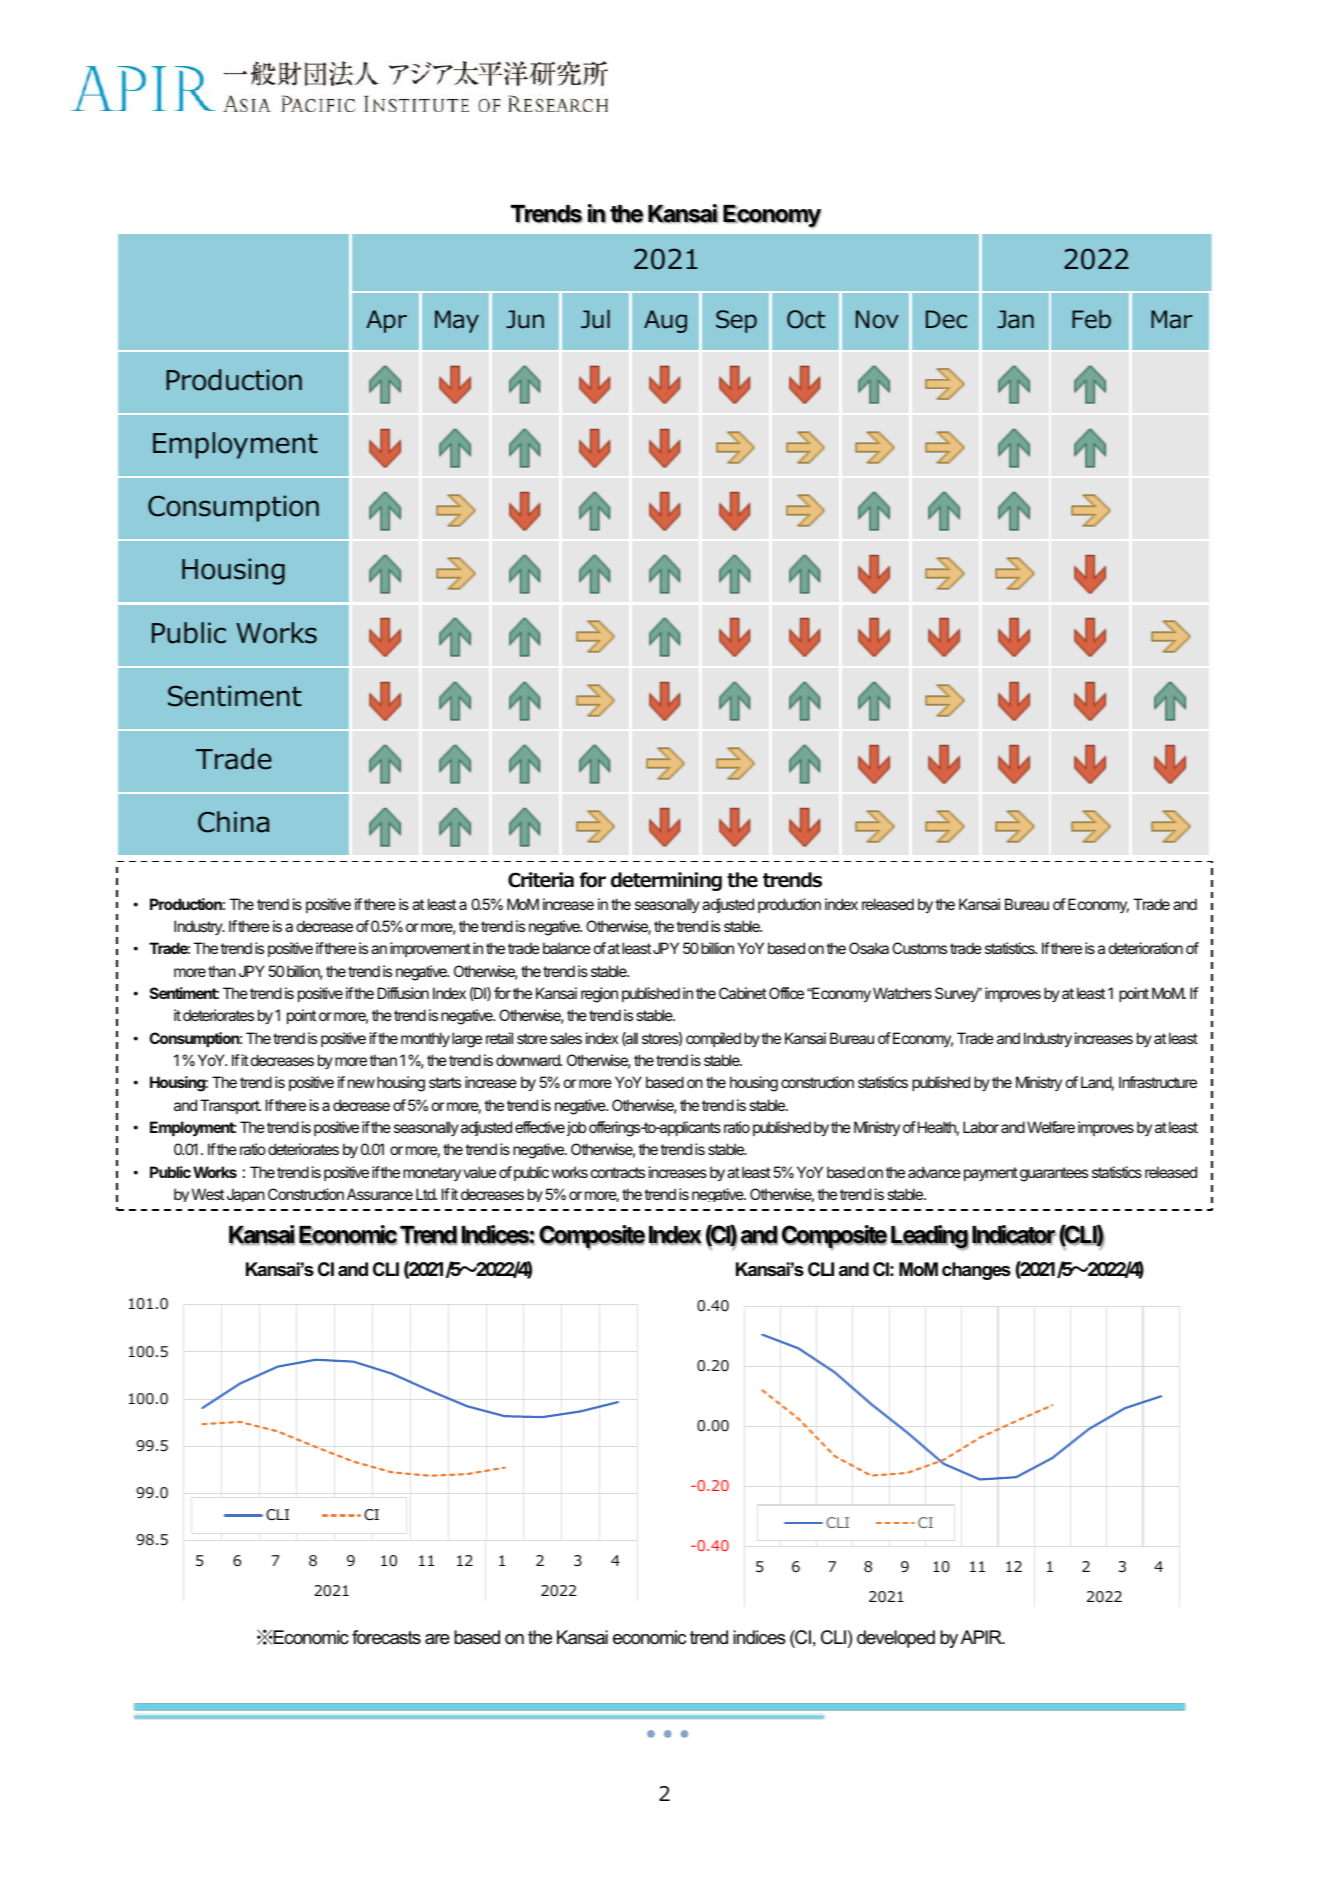 Image resolution: width=1329 pixels, height=1880 pixels. Describe the element at coordinates (1091, 319) in the document. I see `Feb` at that location.
